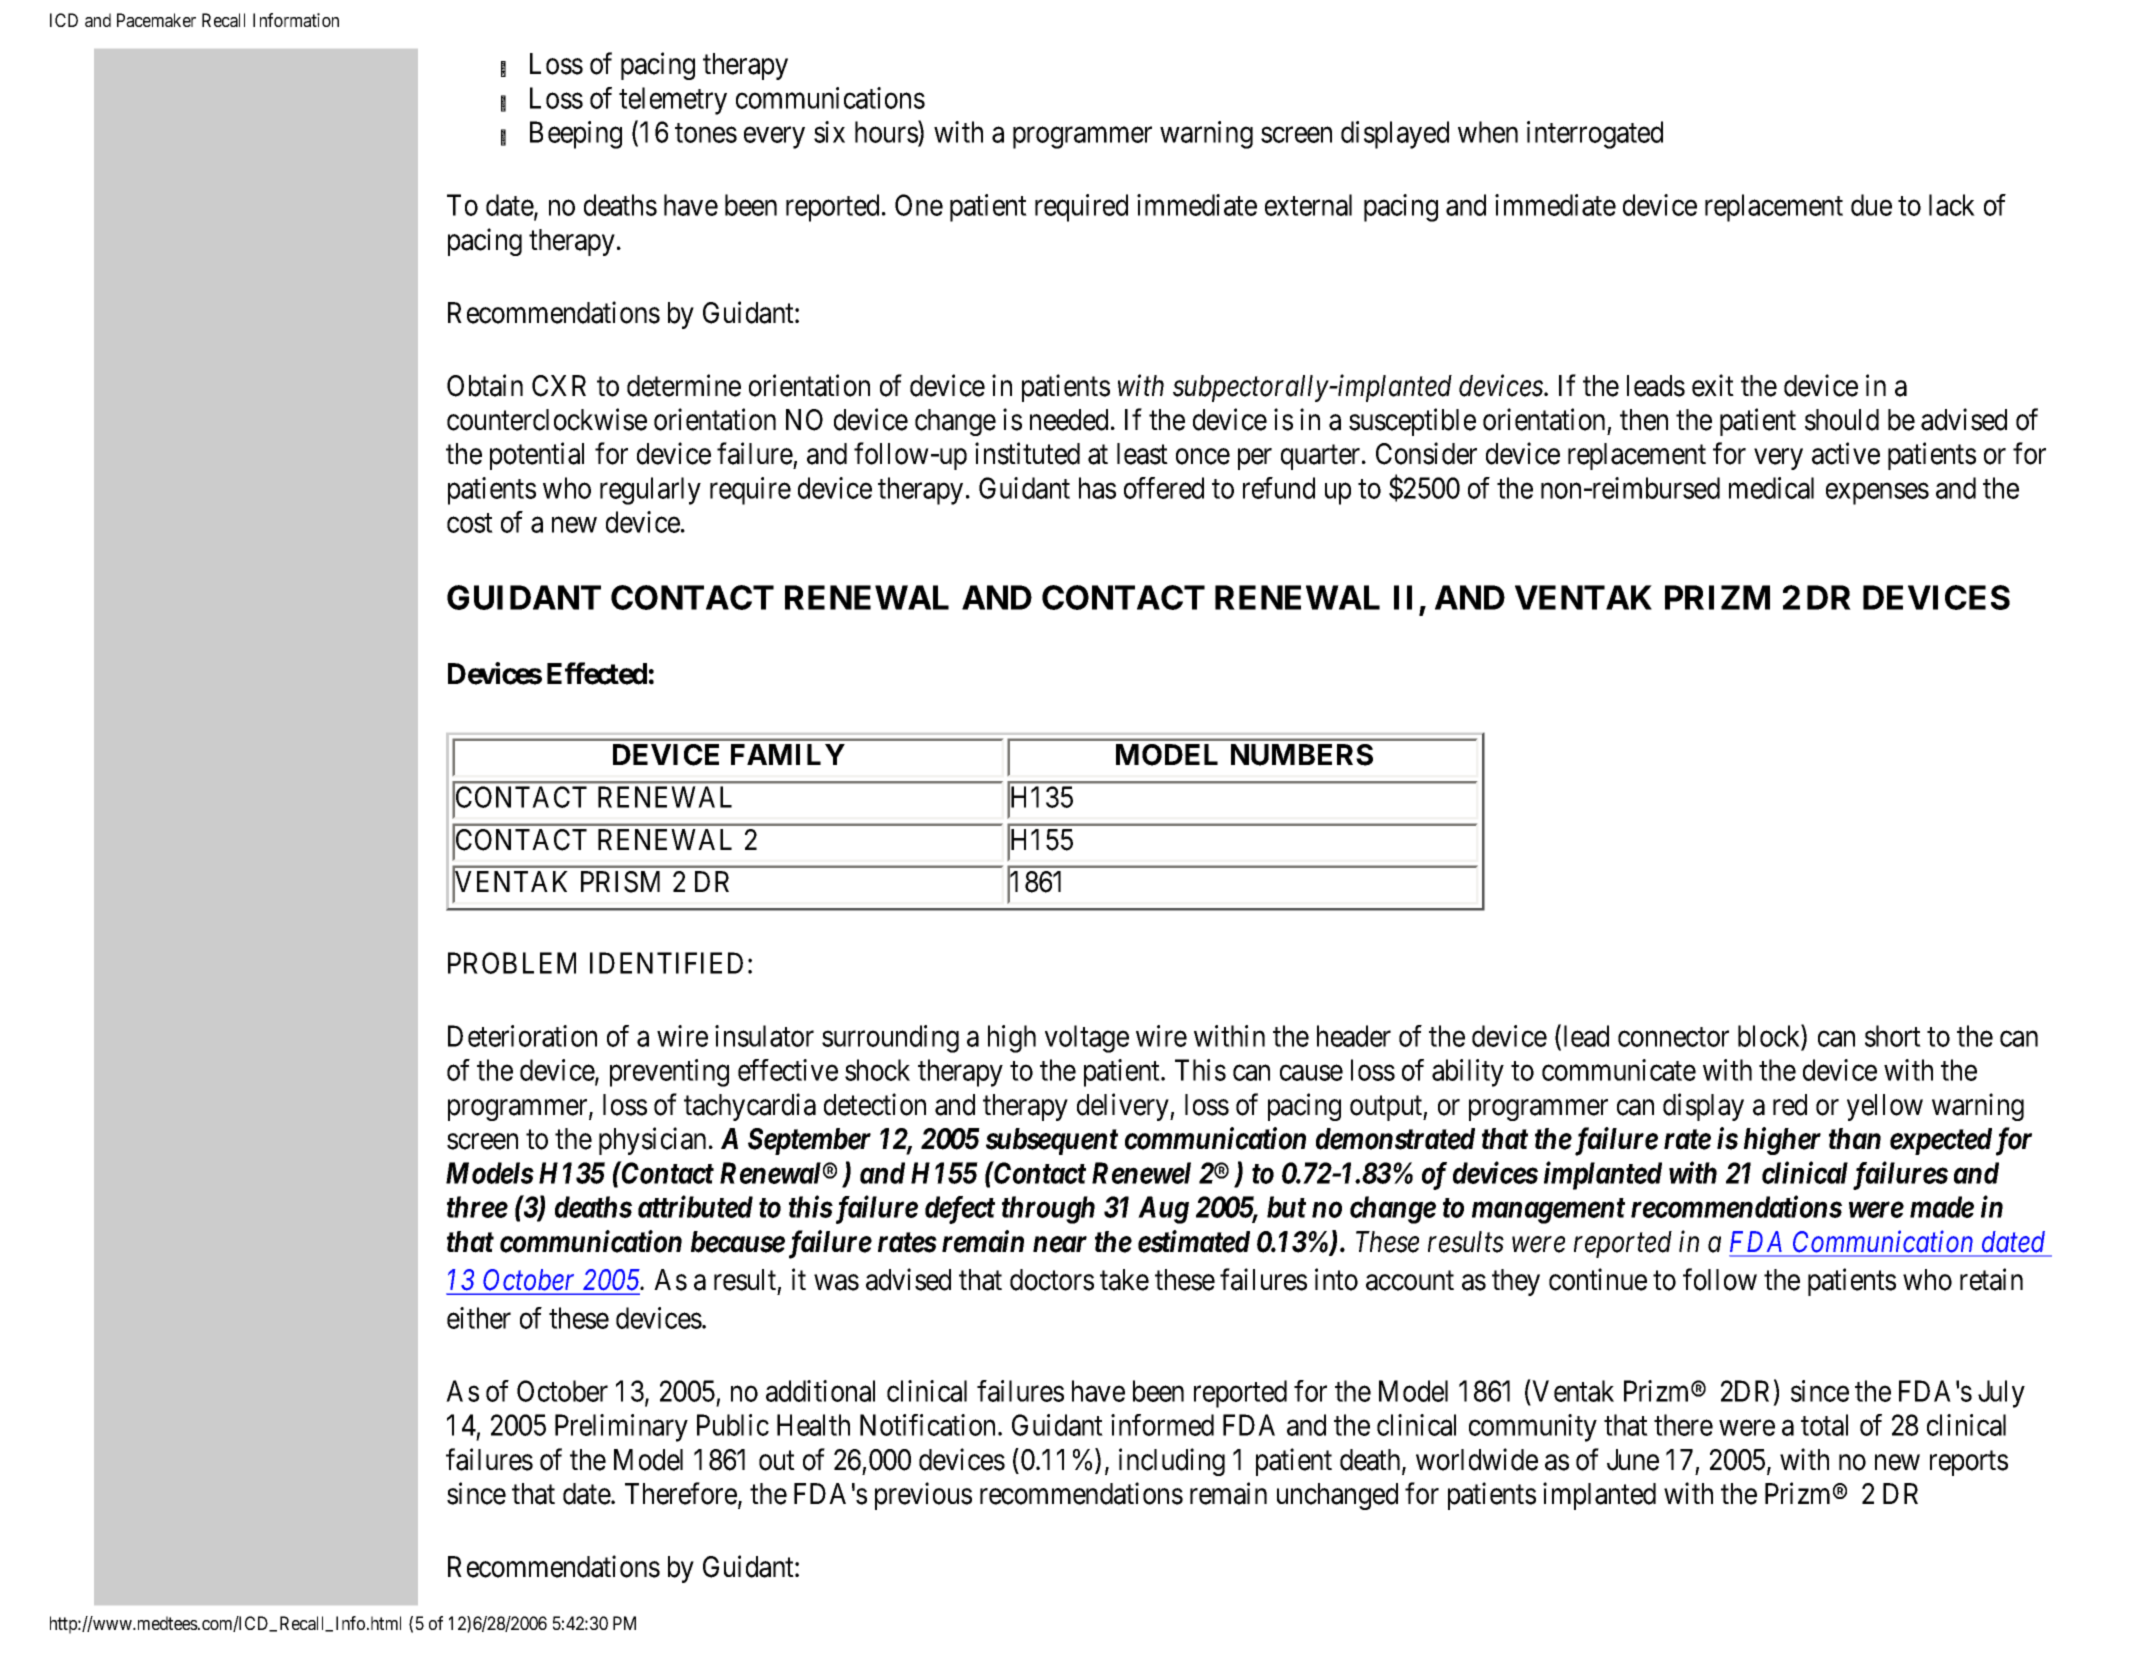 The height and width of the screenshot is (1654, 2141). I want to click on FAMILY, so click(788, 754).
